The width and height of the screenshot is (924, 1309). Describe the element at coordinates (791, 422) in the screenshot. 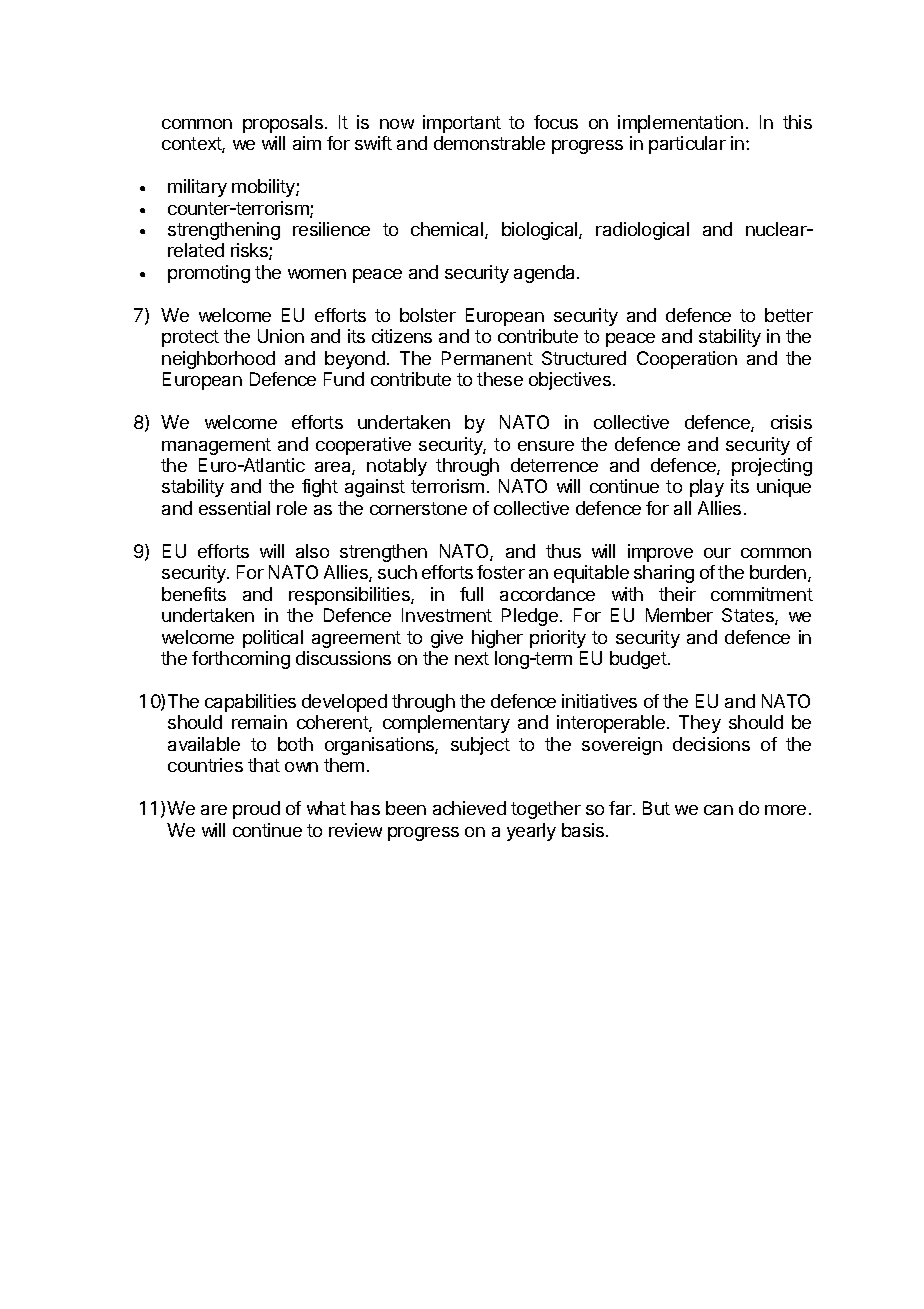

I see `crisis` at that location.
